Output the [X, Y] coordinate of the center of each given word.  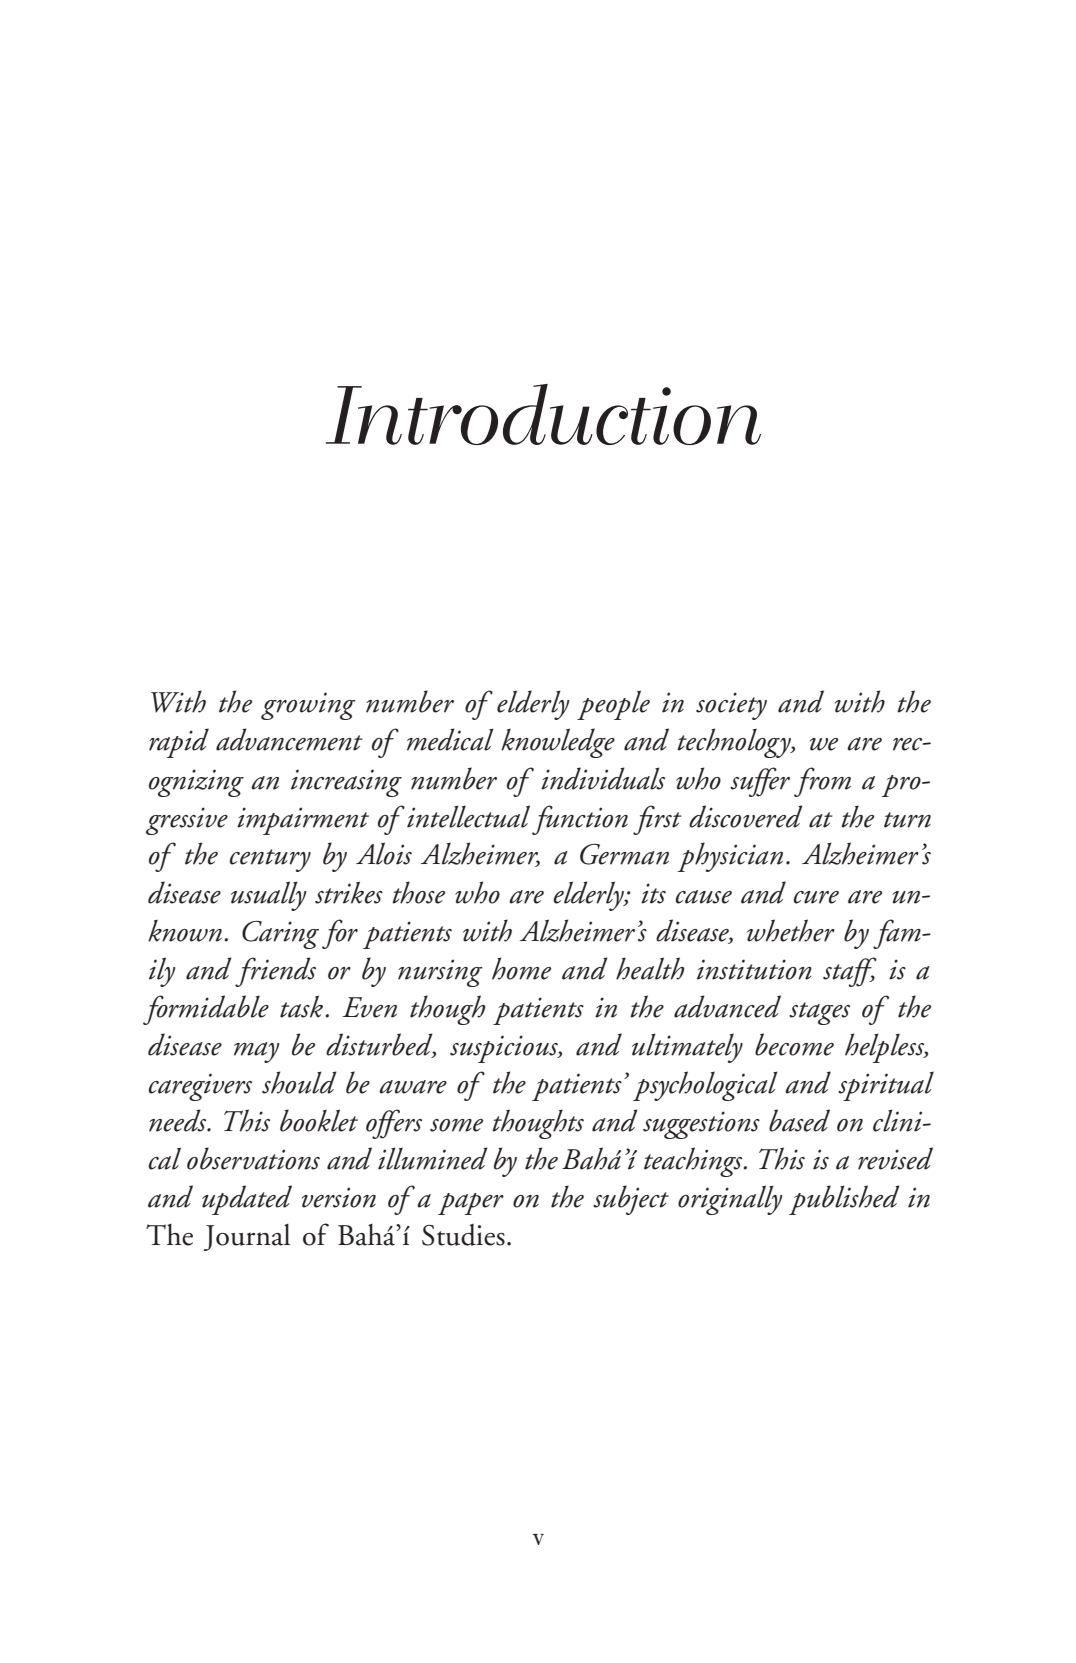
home [521, 968]
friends [275, 972]
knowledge [558, 743]
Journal [247, 1237]
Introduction [543, 414]
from [822, 782]
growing [308, 706]
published [844, 1200]
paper [471, 1204]
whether [791, 930]
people [613, 705]
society [731, 706]
